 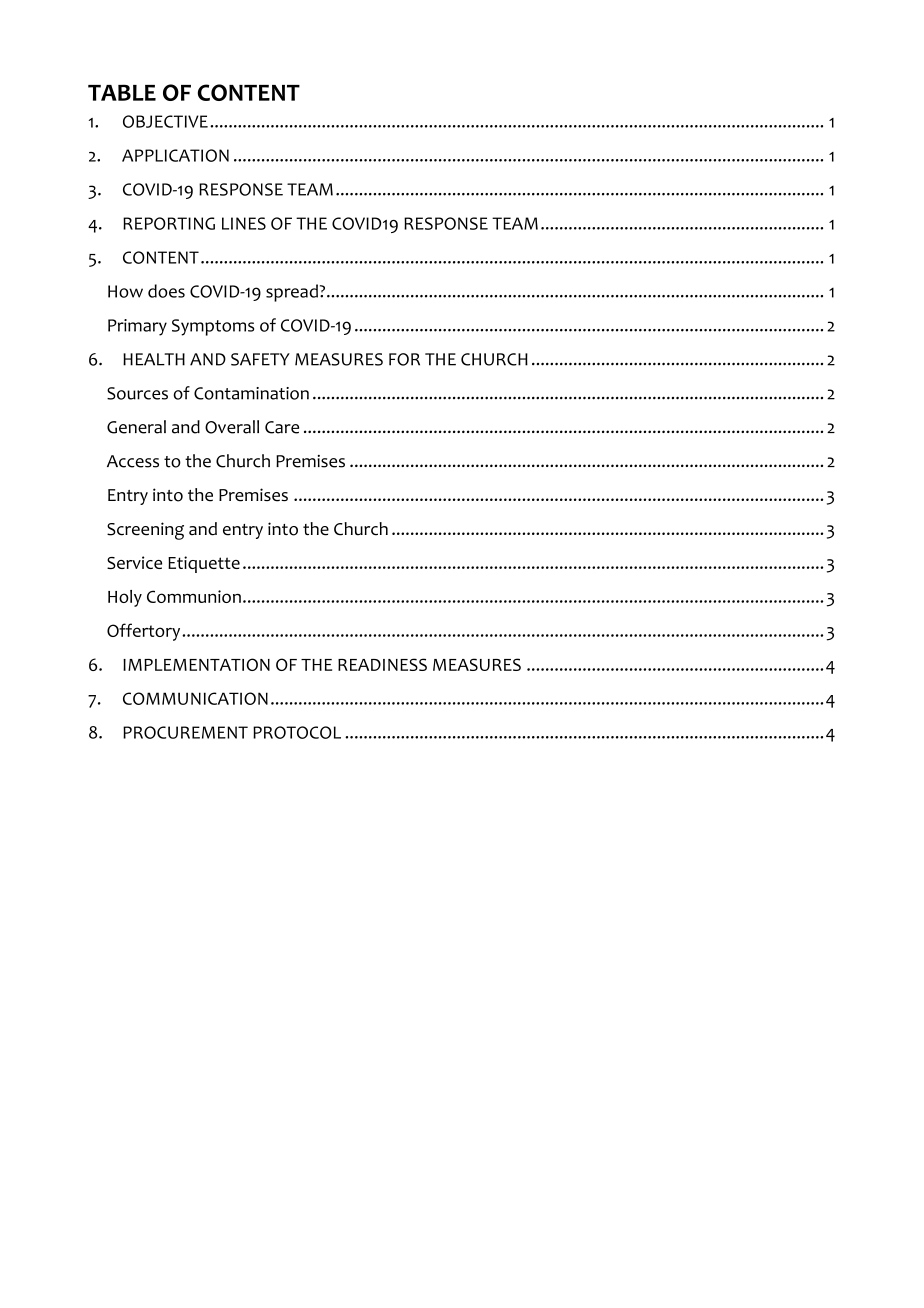 What do you see at coordinates (382, 664) in the screenshot?
I see `READINESS` at bounding box center [382, 664].
